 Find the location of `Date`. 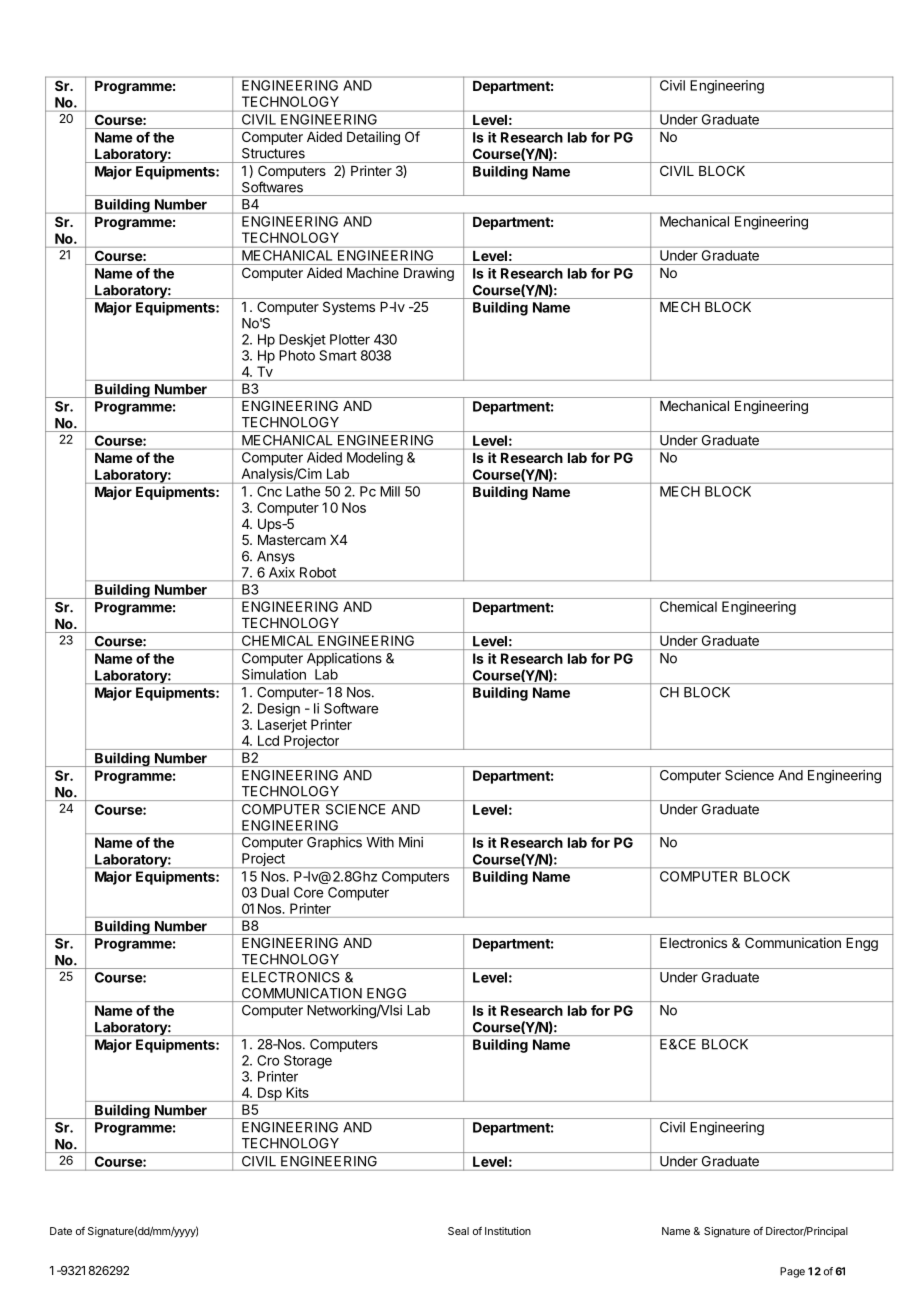

Date is located at coordinates (61, 1231).
